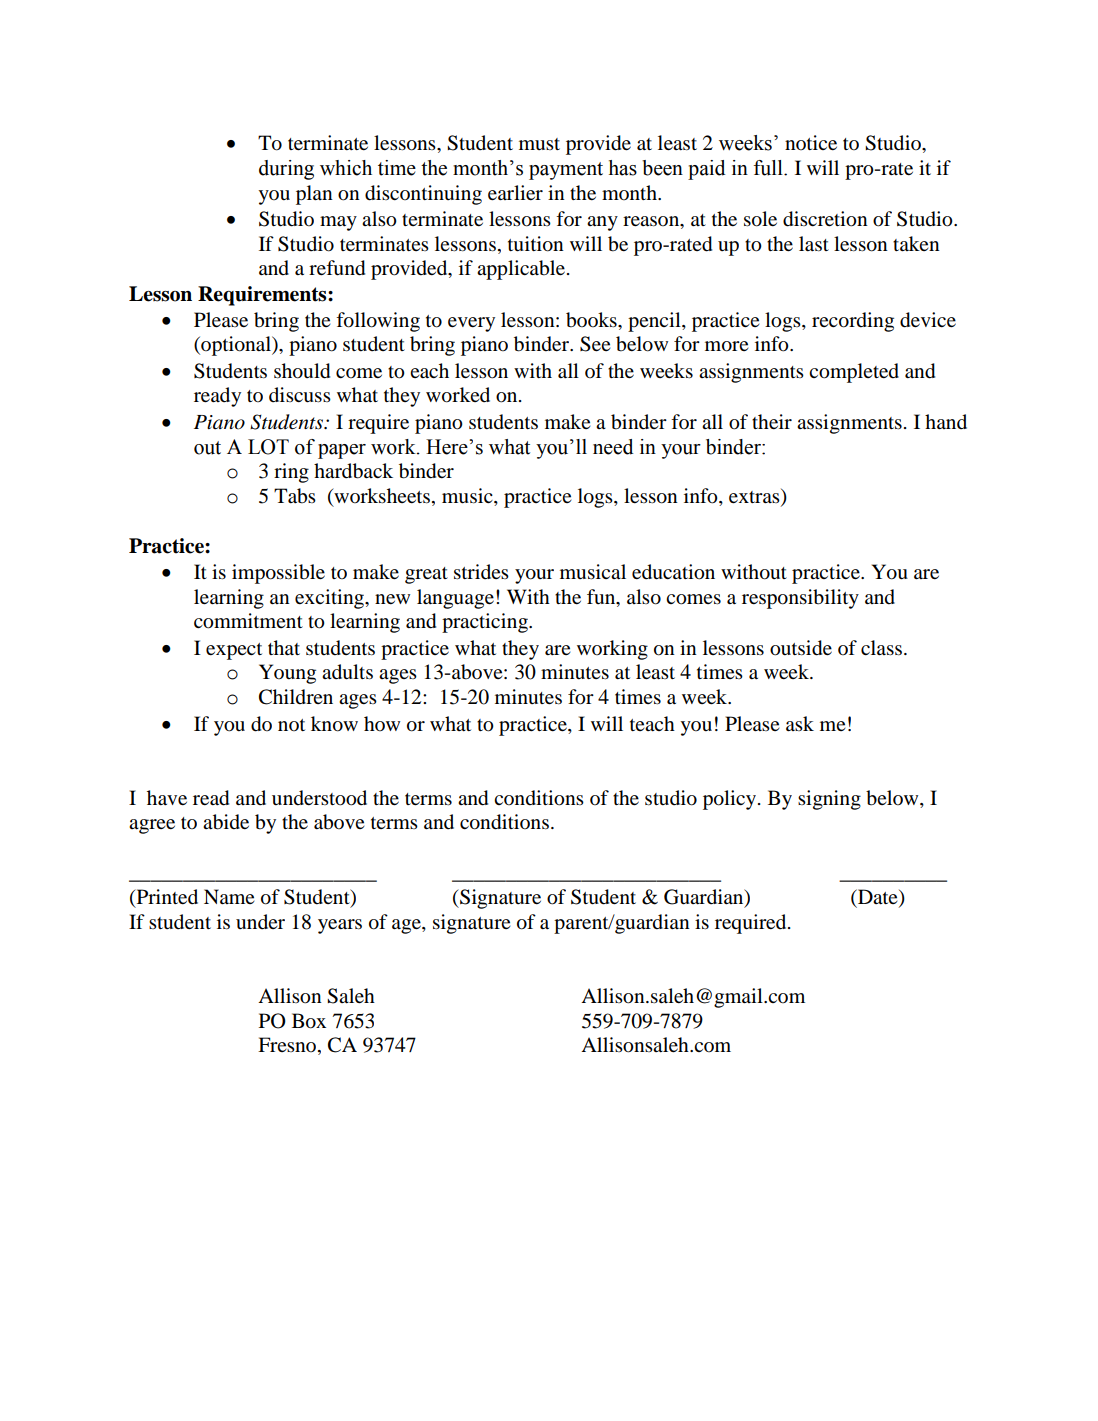 The image size is (1098, 1421). Describe the element at coordinates (800, 599) in the screenshot. I see `responsibility` at that location.
